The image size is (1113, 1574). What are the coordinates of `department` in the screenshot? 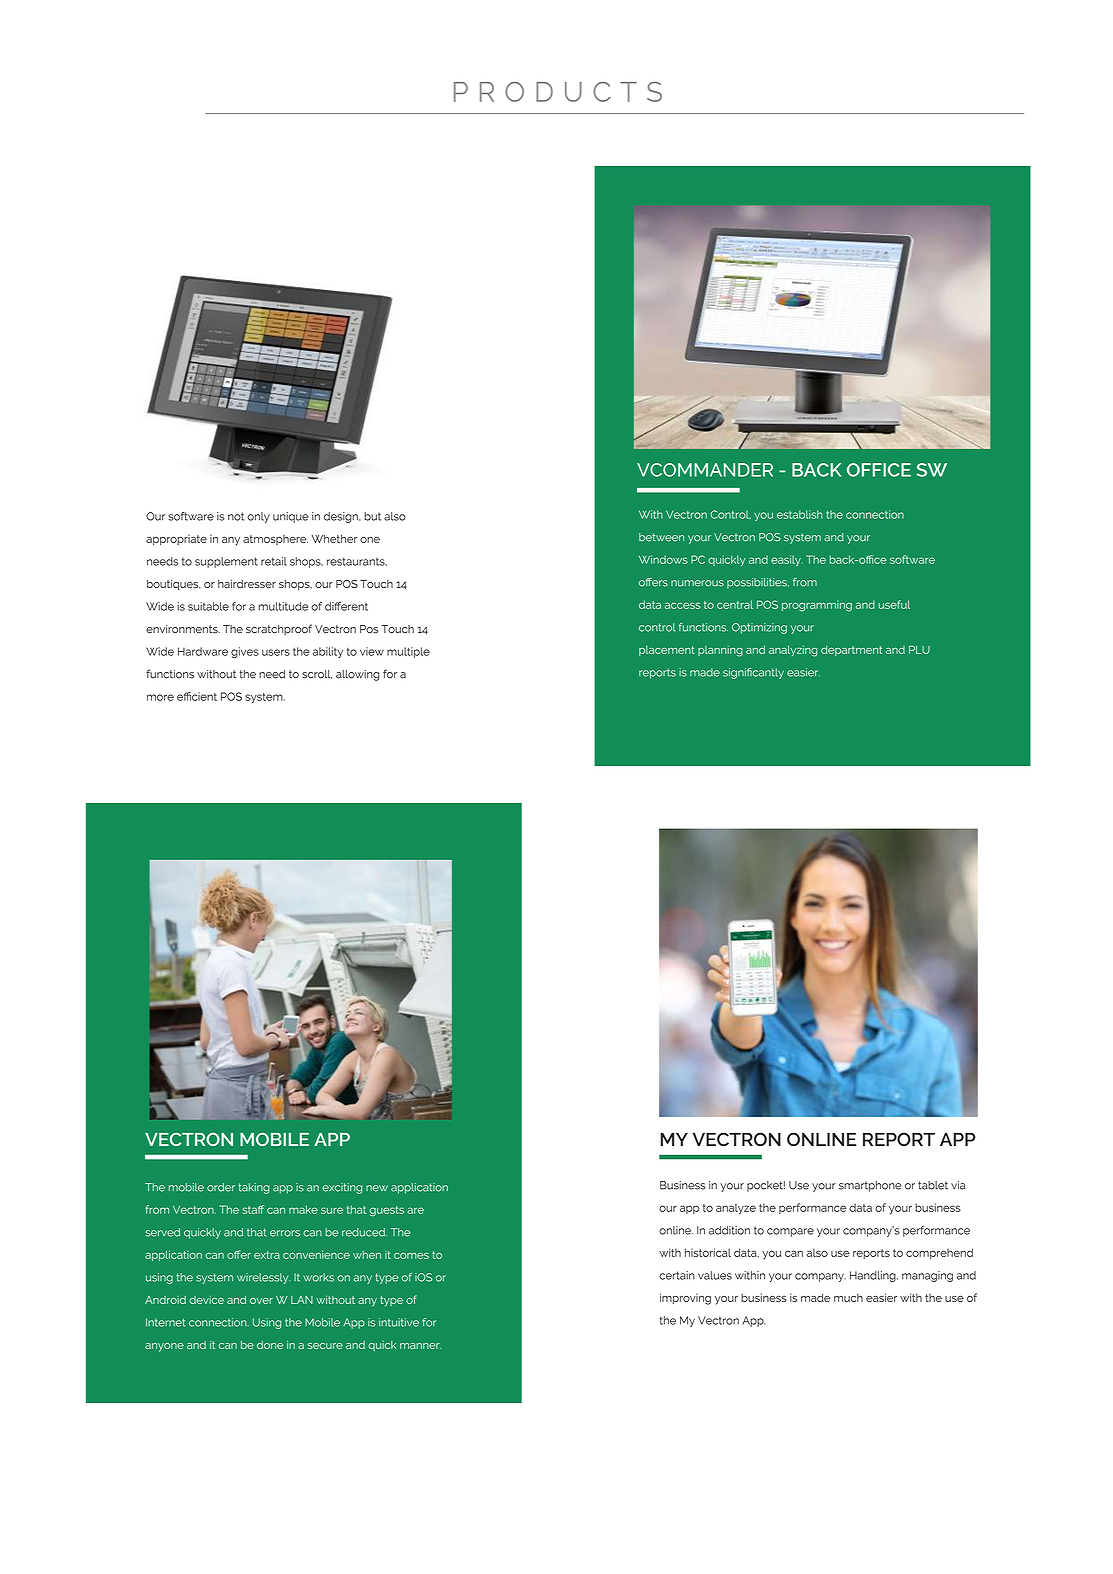 It's located at (851, 651).
